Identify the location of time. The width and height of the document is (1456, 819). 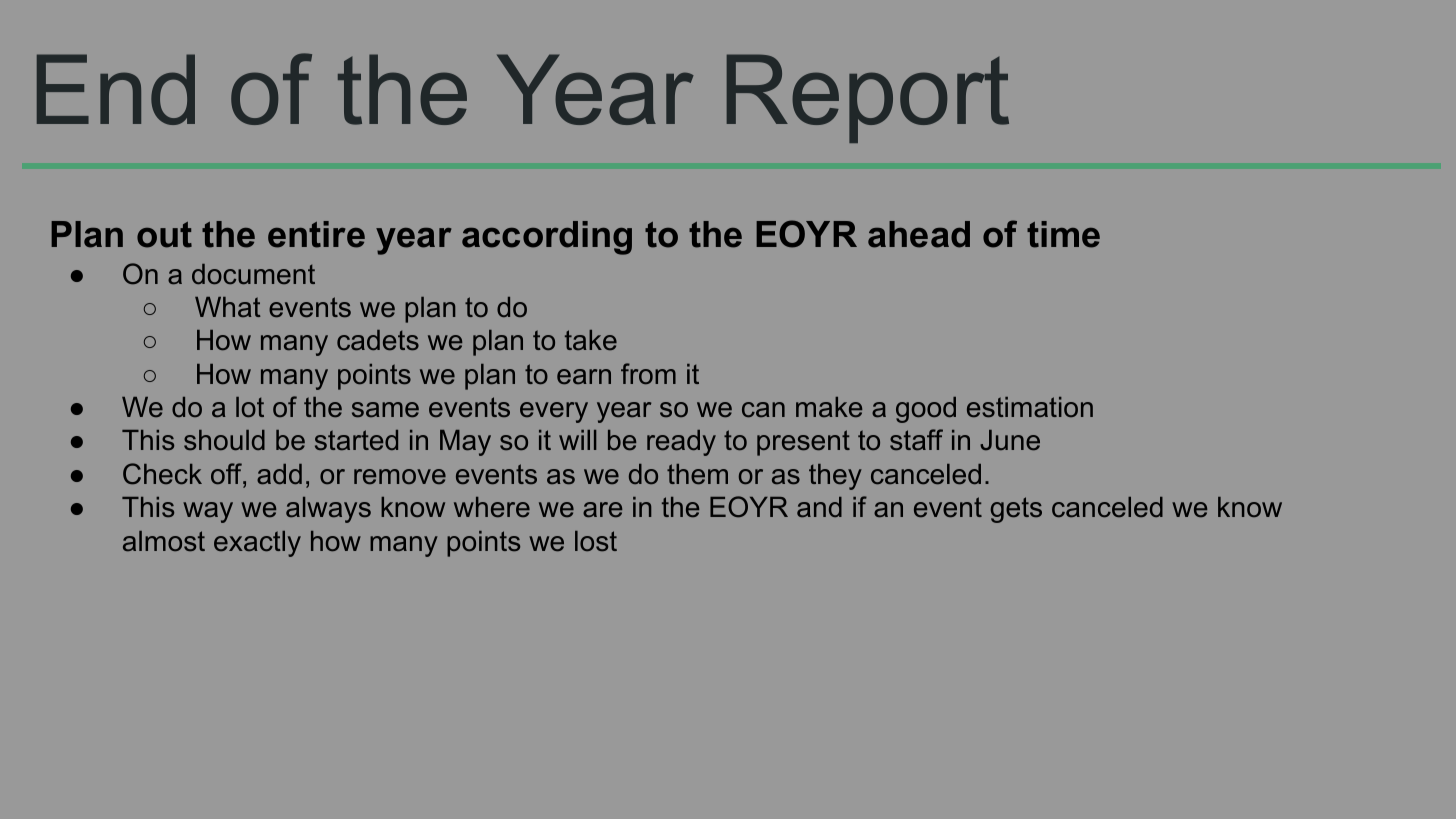
(1063, 234).
